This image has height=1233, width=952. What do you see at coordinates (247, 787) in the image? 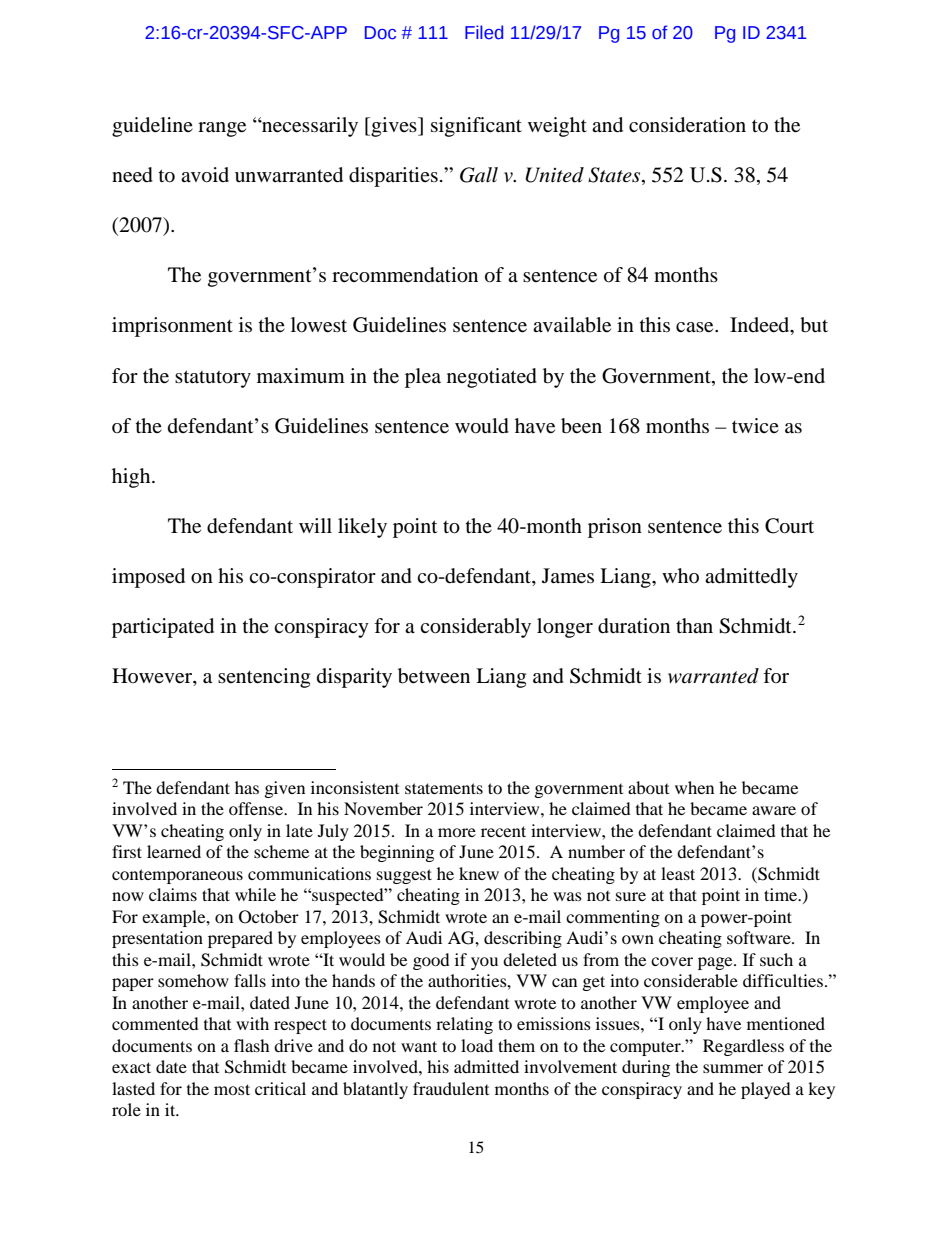
I see `has` at bounding box center [247, 787].
